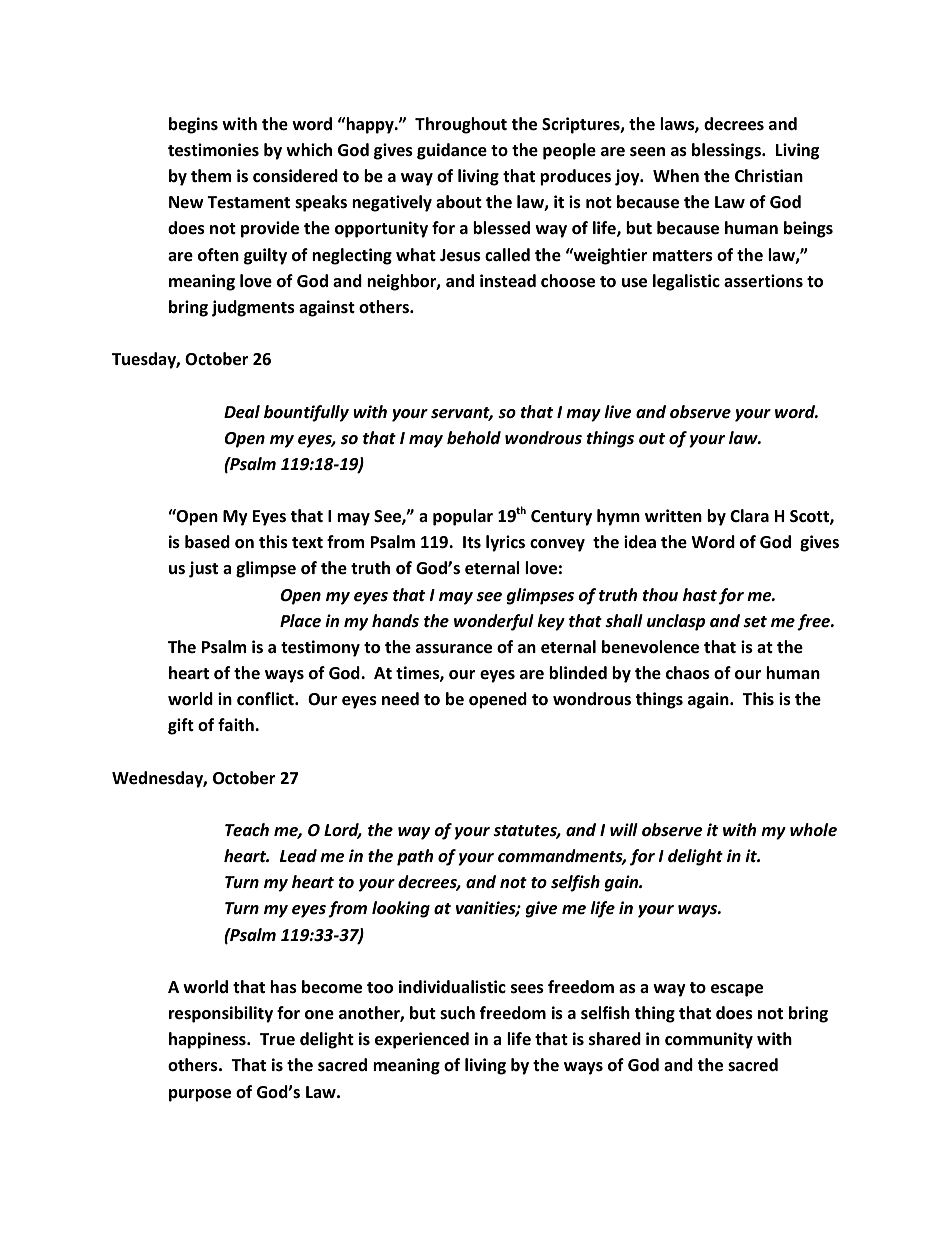  I want to click on faith, so click(237, 724).
